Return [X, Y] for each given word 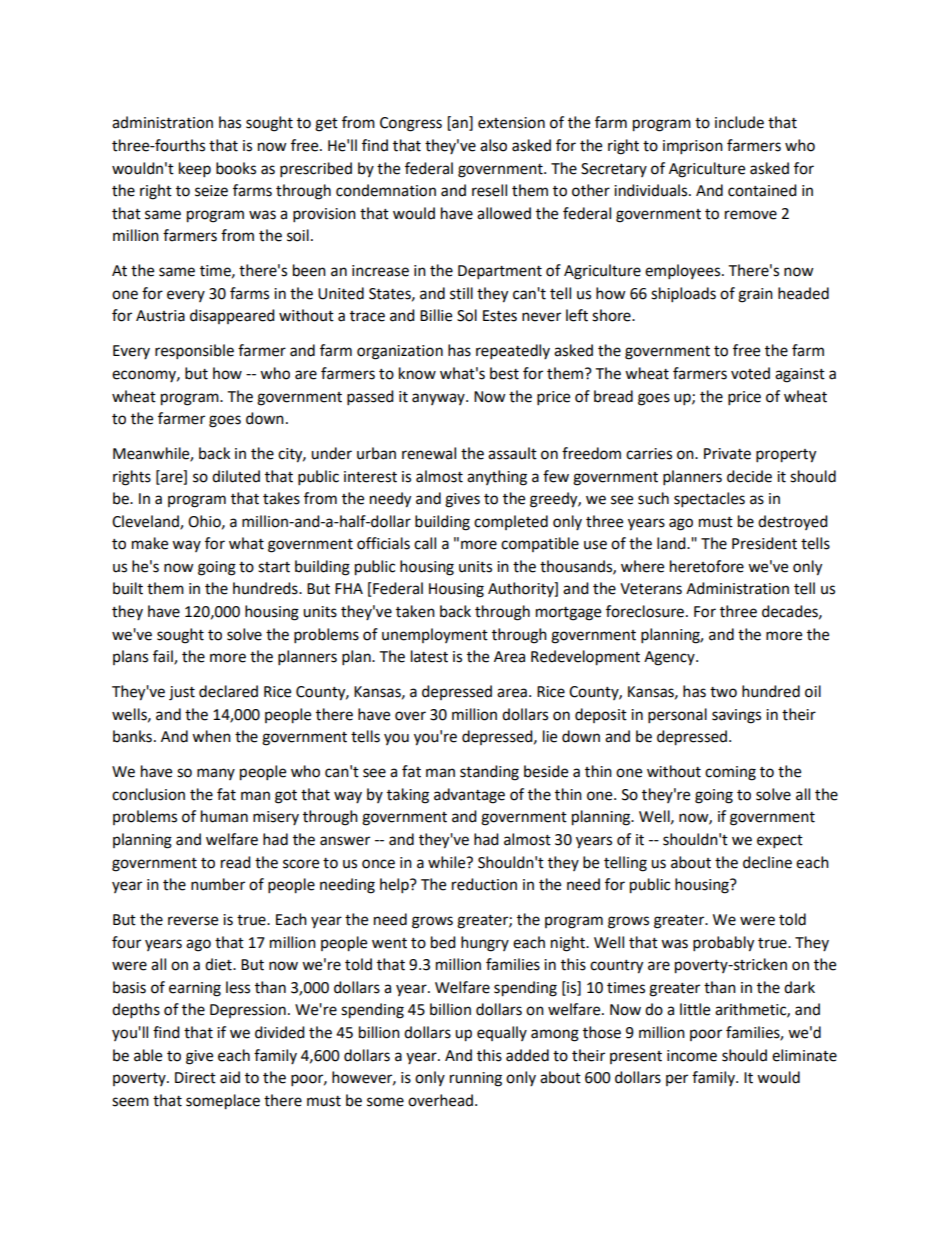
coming [730, 773]
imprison [693, 147]
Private [727, 454]
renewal [429, 453]
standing [489, 773]
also [493, 145]
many [216, 774]
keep [195, 170]
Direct [195, 1078]
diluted [236, 476]
